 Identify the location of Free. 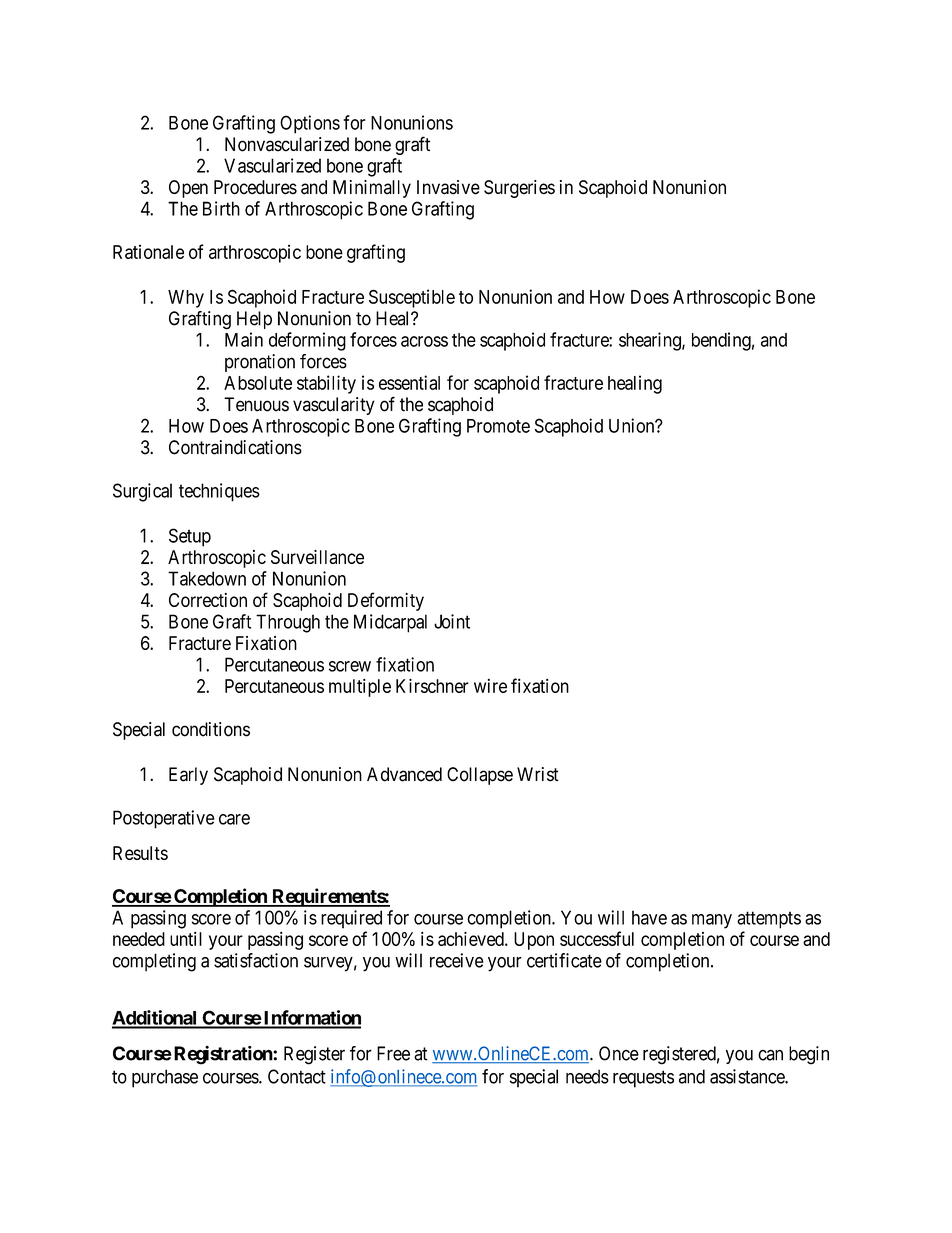
(393, 1053).
